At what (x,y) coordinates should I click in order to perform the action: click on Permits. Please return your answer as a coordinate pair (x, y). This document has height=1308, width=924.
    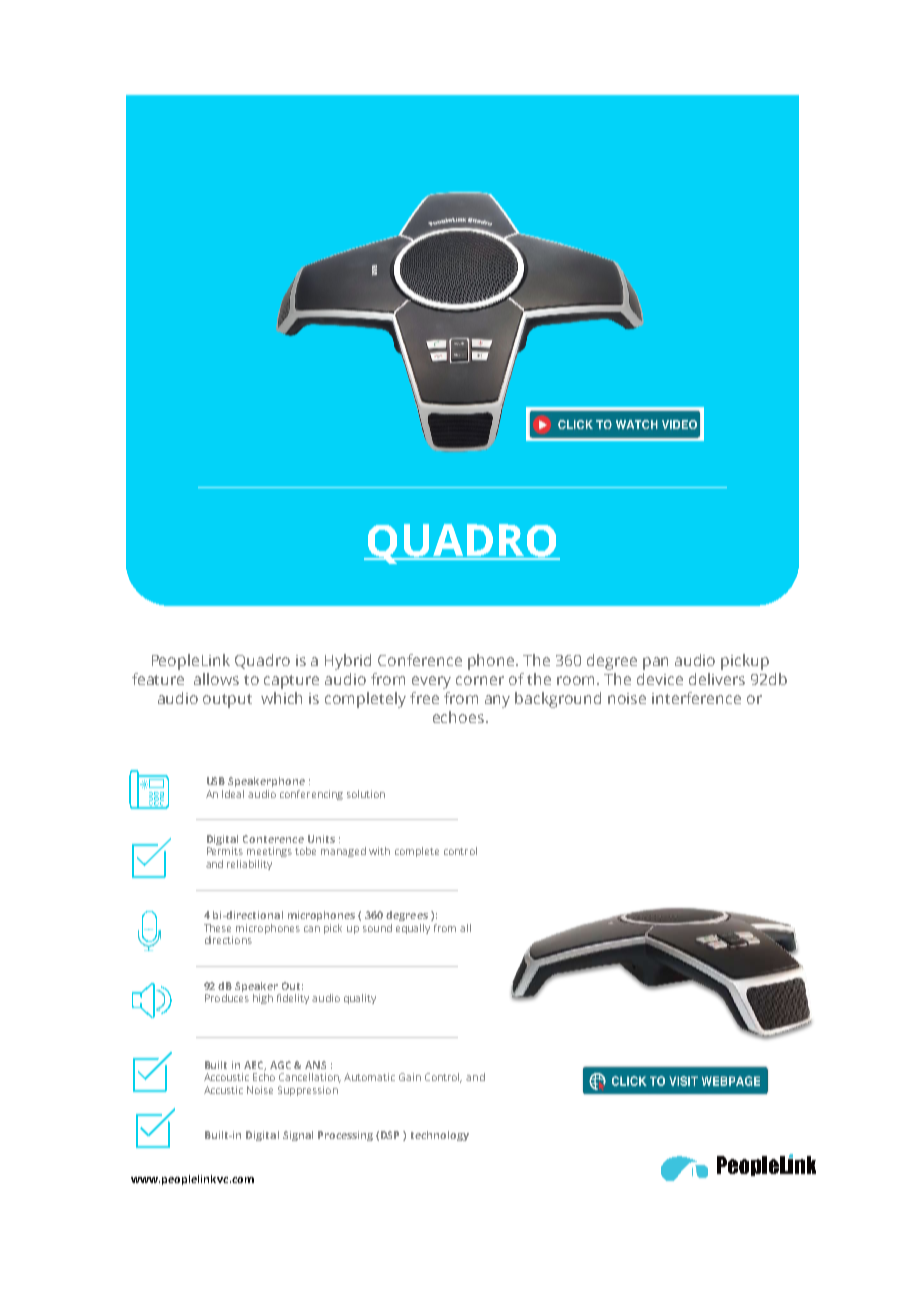
    Looking at the image, I should click on (225, 851).
